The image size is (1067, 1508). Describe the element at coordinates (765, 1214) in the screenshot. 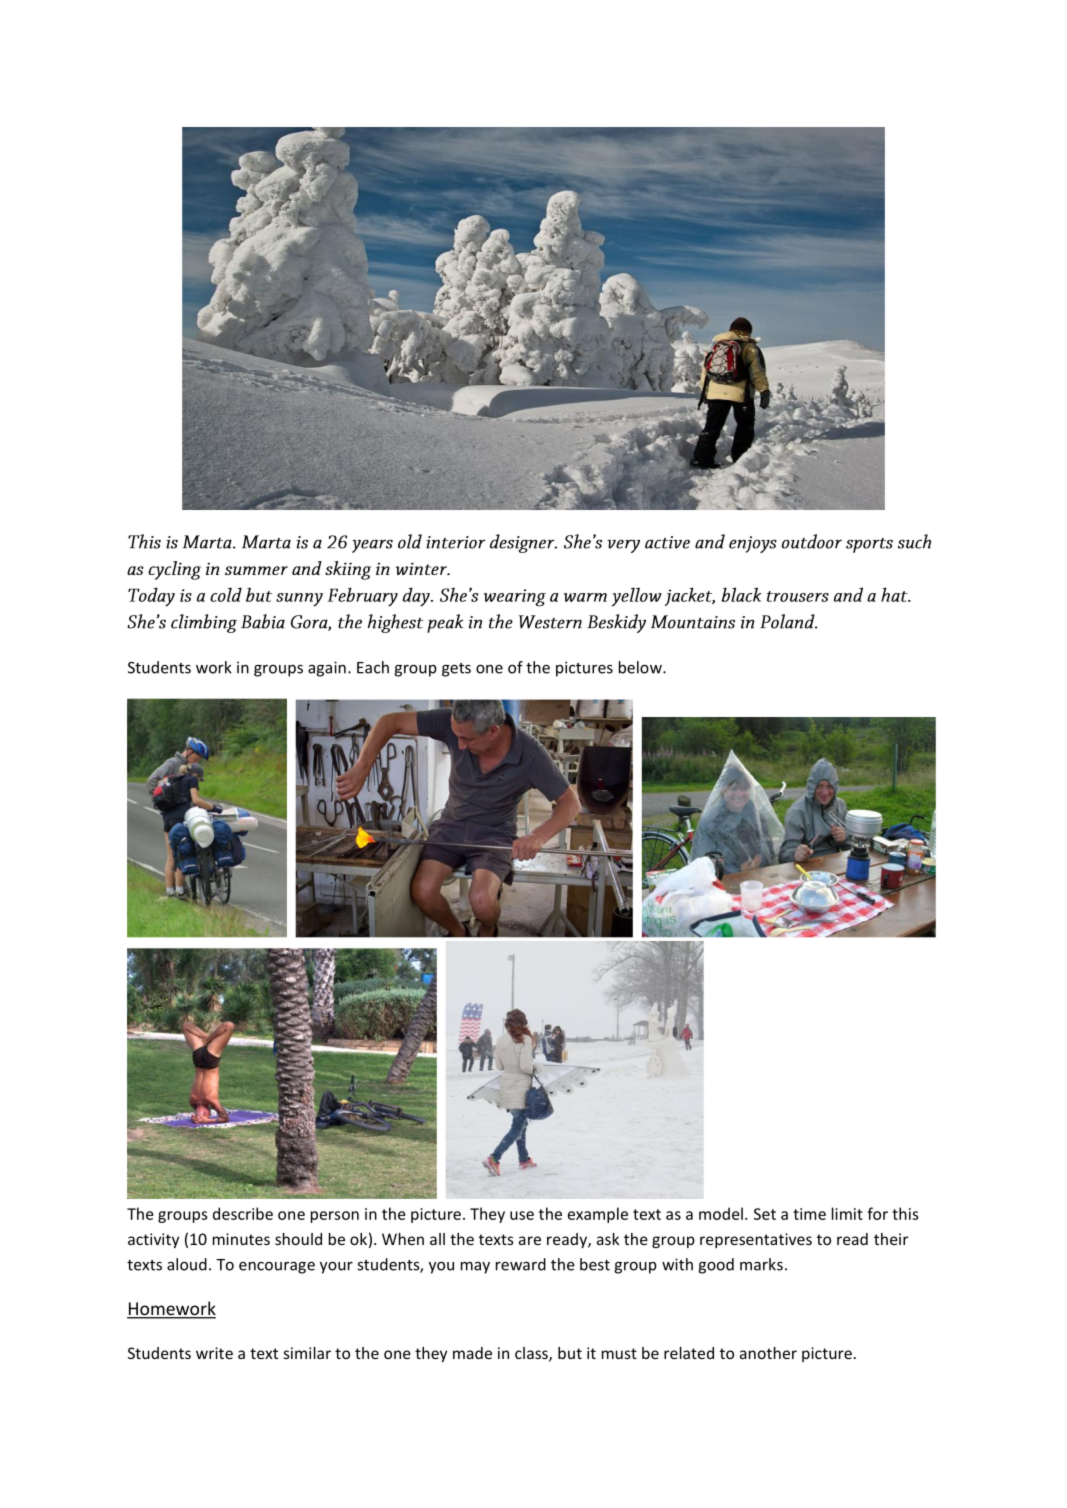

I see `Set` at that location.
